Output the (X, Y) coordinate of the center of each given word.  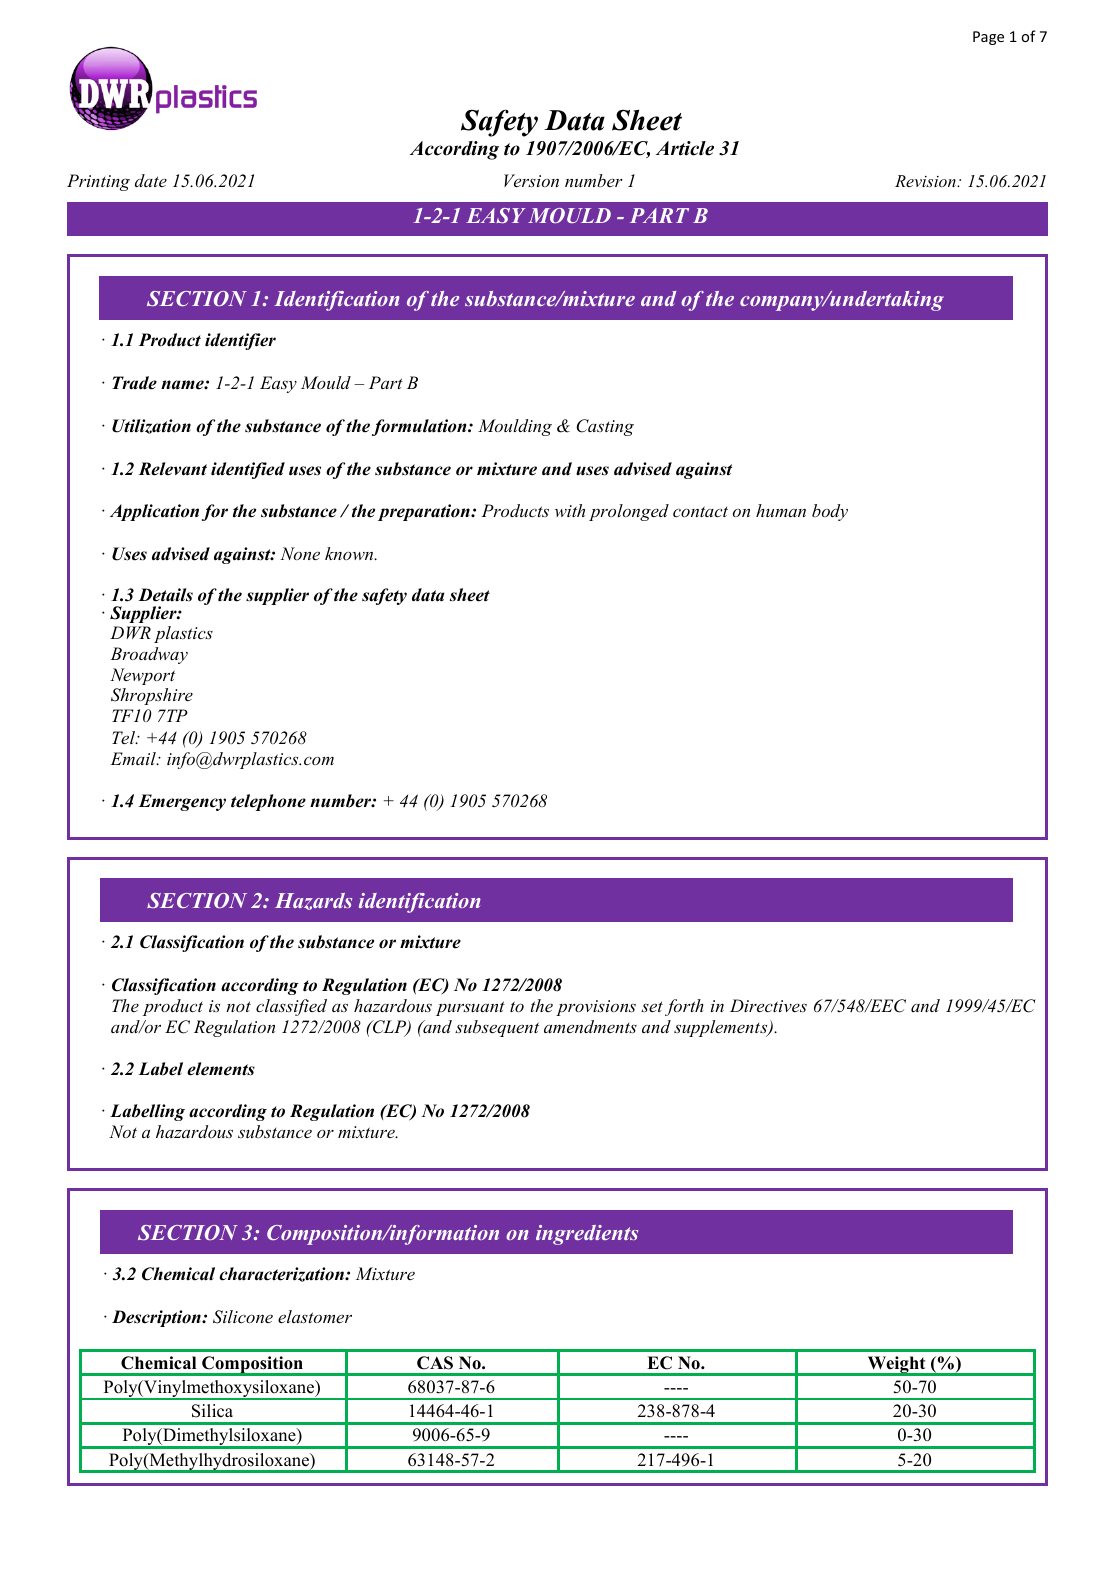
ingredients (587, 1235)
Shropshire (152, 696)
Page (988, 38)
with (570, 510)
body (830, 512)
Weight (896, 1366)
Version (531, 180)
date (151, 180)
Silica (212, 1411)
